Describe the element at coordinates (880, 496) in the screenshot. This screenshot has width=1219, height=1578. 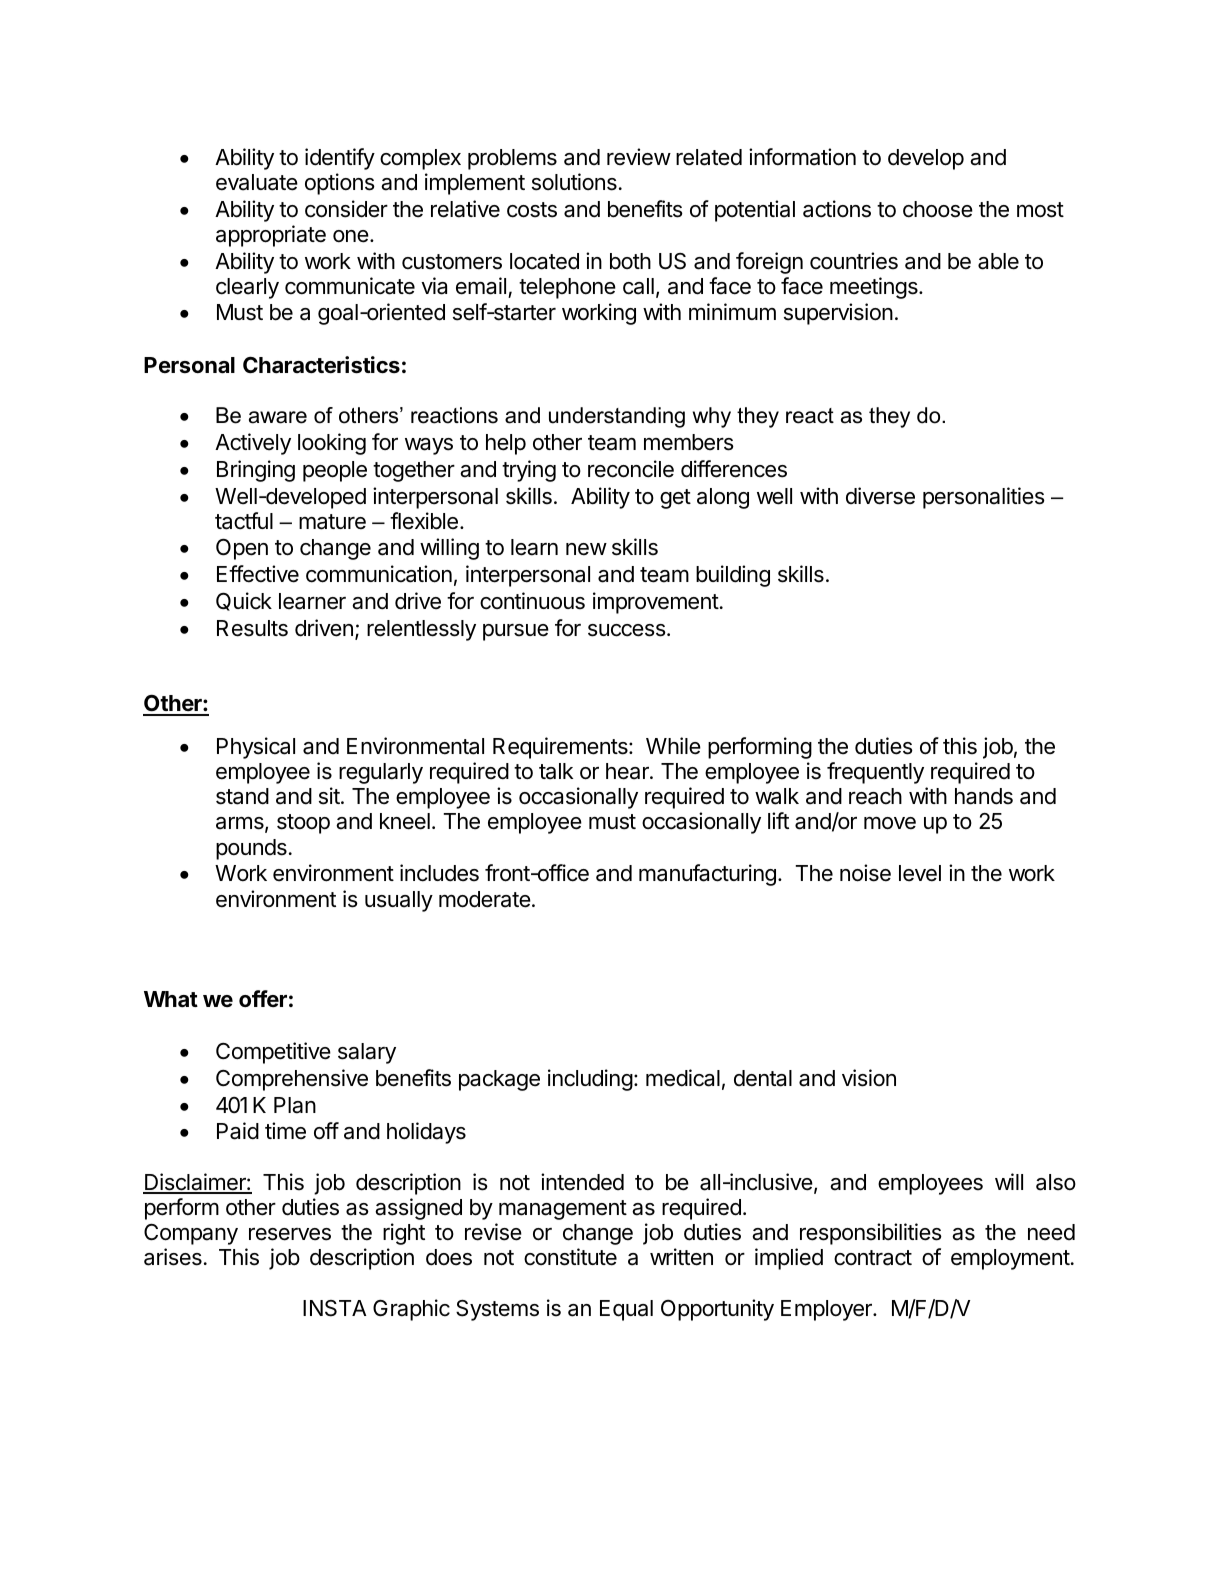
I see `diverse` at that location.
